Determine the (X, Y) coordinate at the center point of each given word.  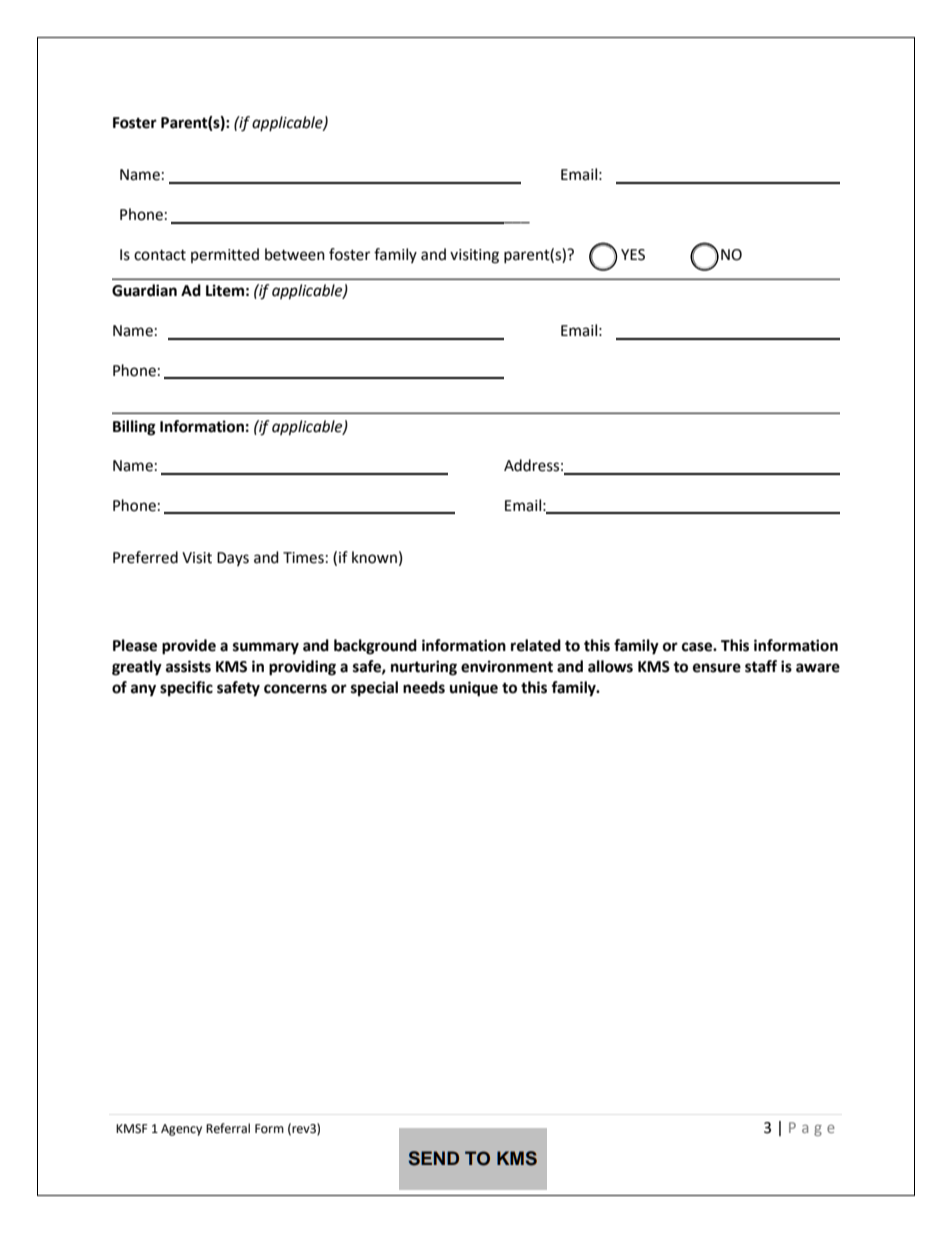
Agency (181, 1130)
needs (424, 687)
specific (186, 689)
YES (633, 255)
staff (761, 666)
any (143, 690)
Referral (228, 1128)
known (374, 557)
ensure (717, 668)
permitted (225, 255)
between (295, 254)
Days (233, 559)
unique (474, 689)
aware (818, 668)
